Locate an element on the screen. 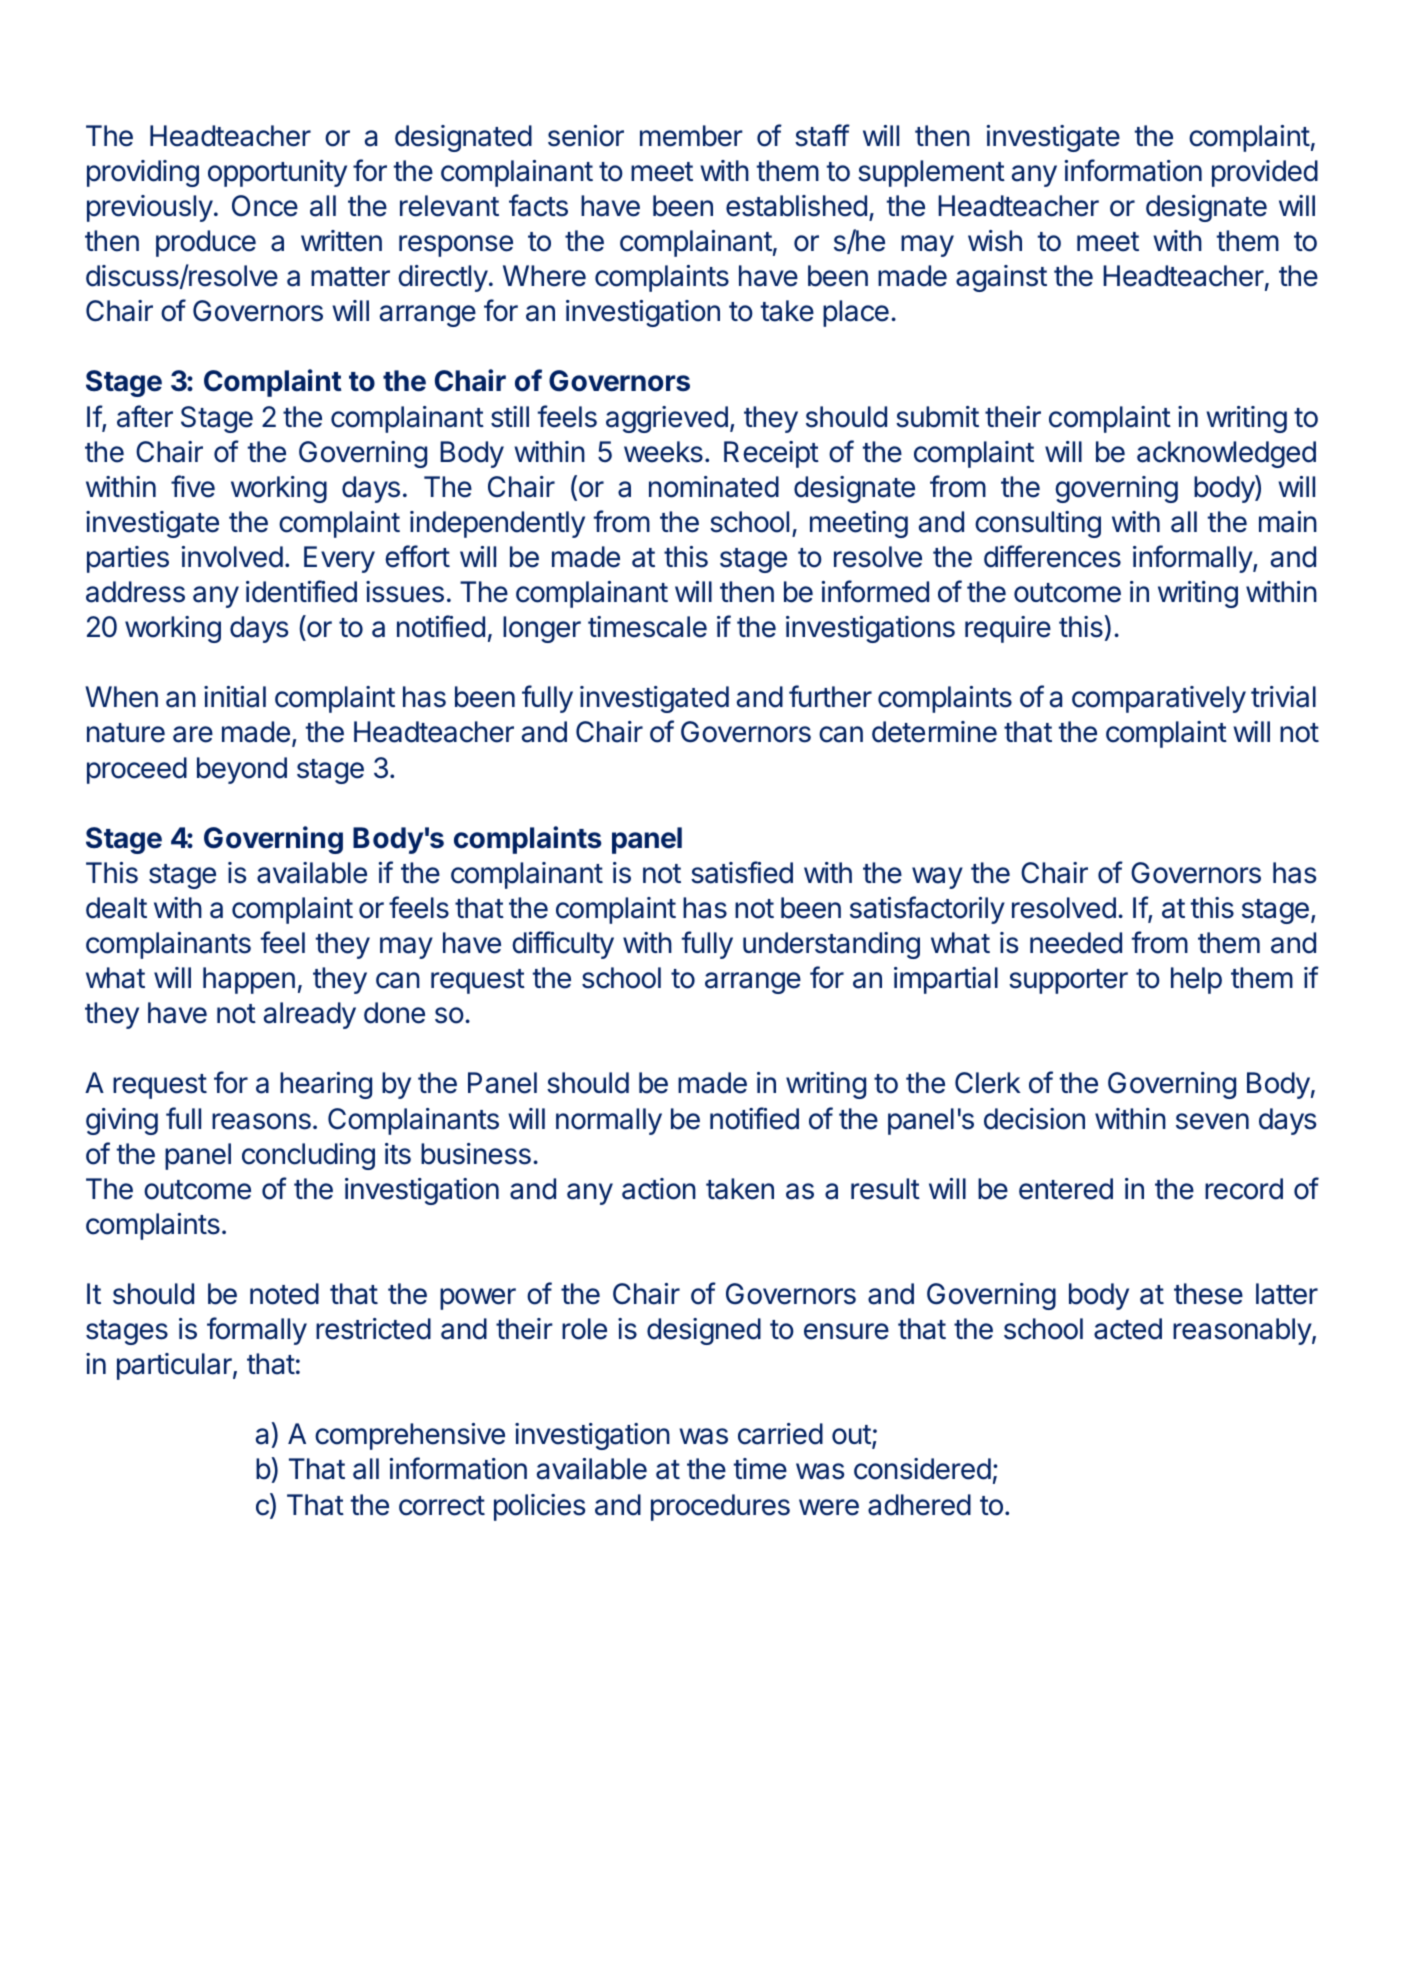 This screenshot has height=1984, width=1403. comparatively is located at coordinates (1159, 699).
